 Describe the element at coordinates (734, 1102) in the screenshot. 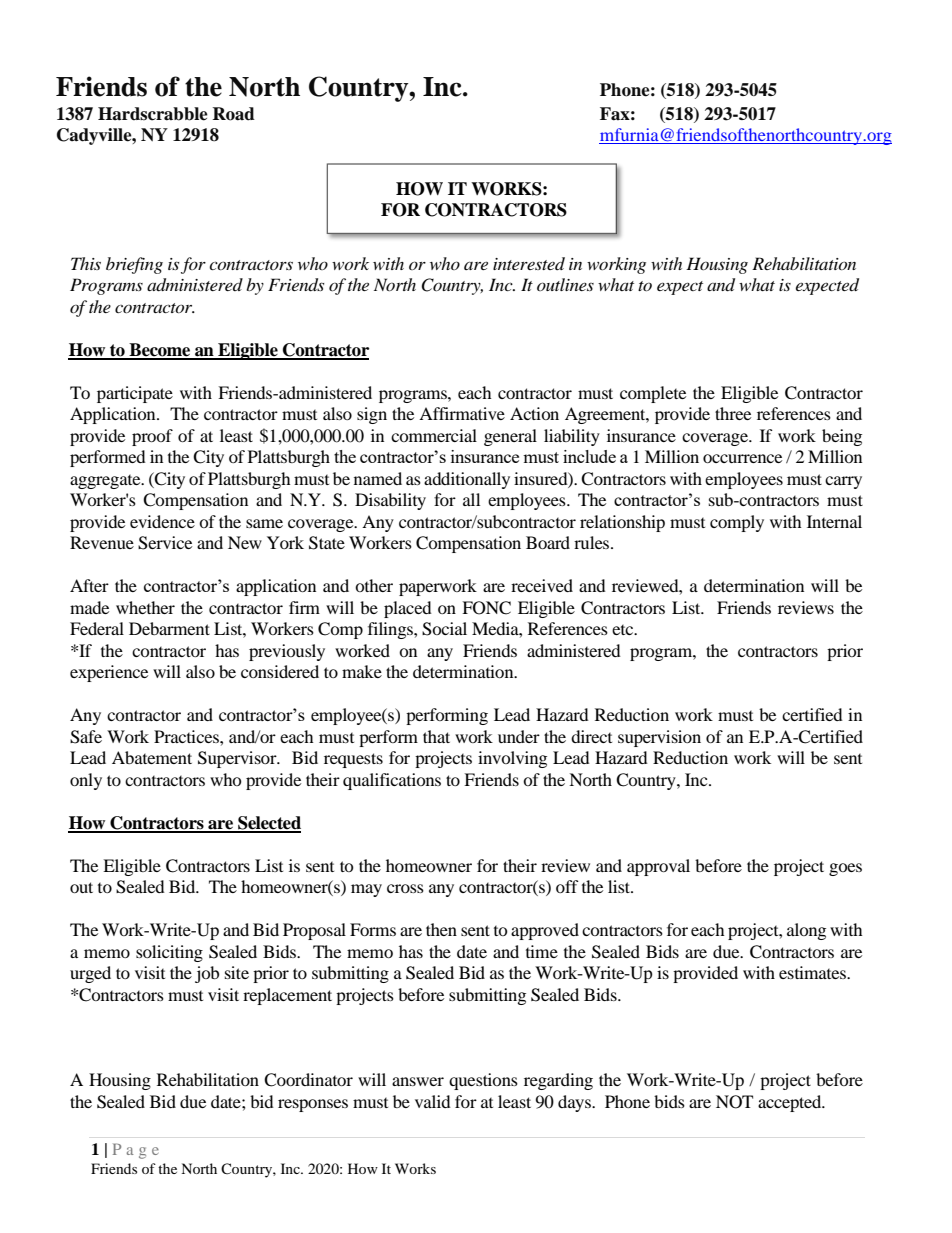

I see `NOT` at that location.
